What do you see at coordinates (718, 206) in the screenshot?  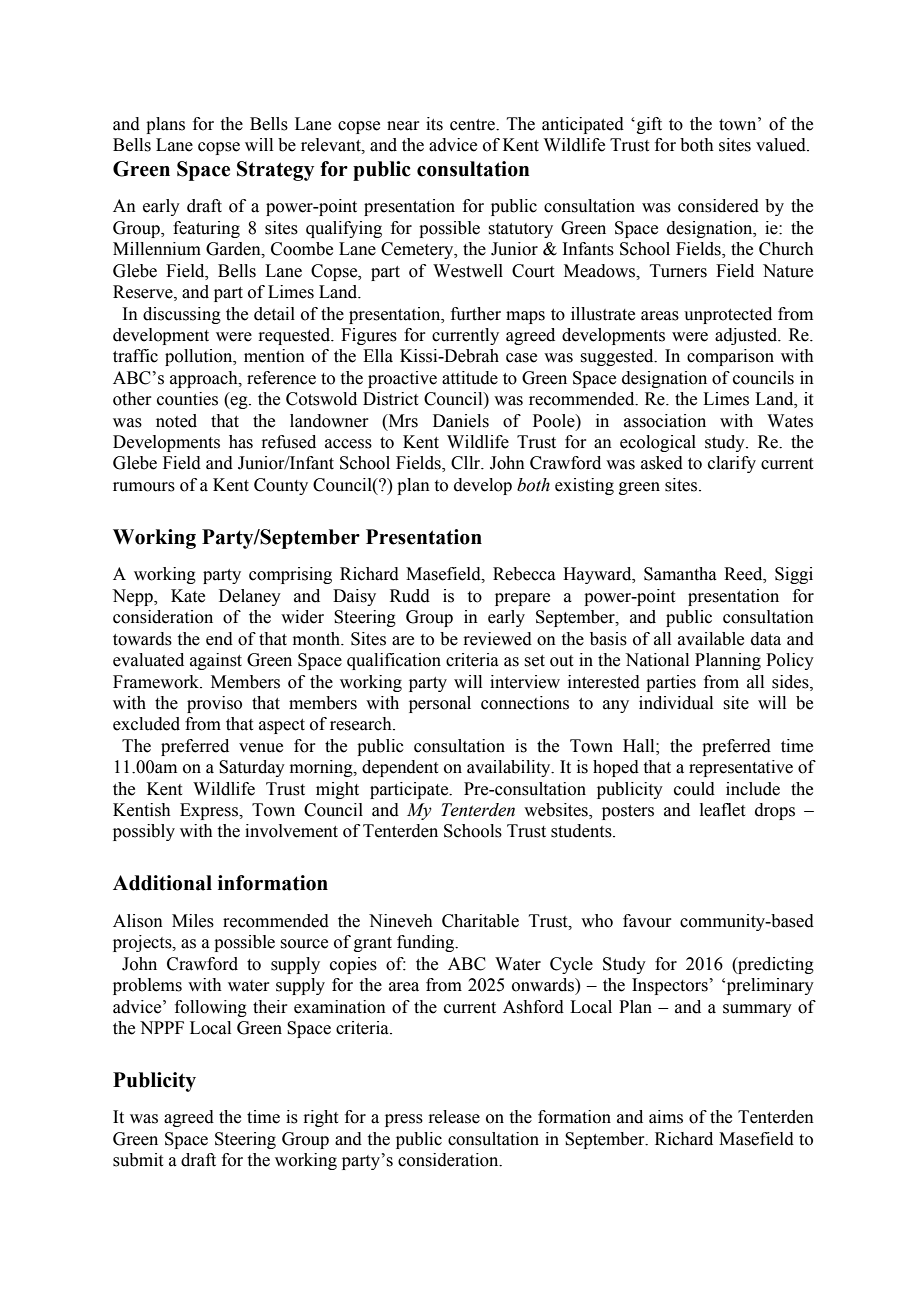 I see `considered` at bounding box center [718, 206].
